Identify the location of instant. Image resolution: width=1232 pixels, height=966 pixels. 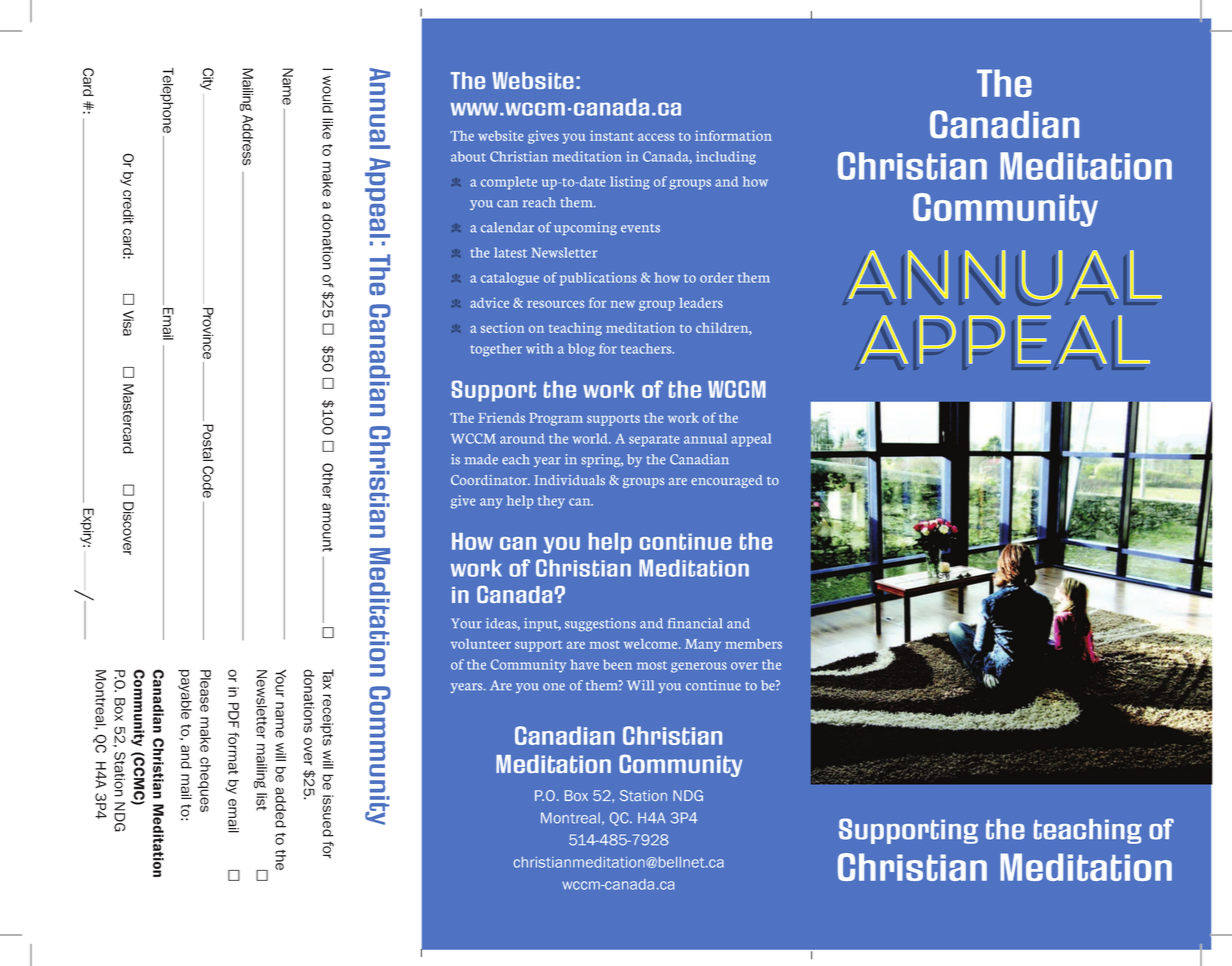
(612, 135).
